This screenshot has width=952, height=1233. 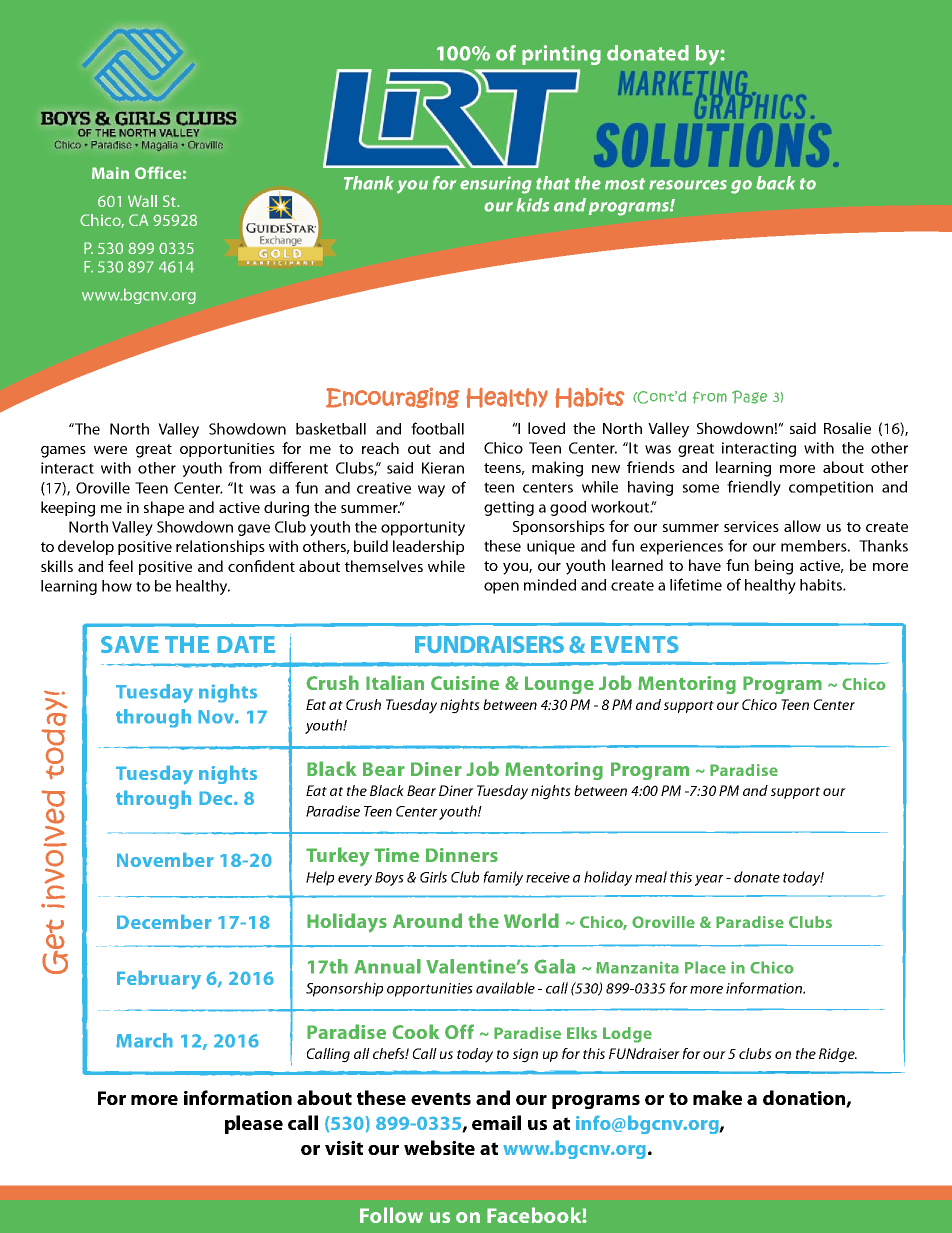 I want to click on printing, so click(x=561, y=55).
